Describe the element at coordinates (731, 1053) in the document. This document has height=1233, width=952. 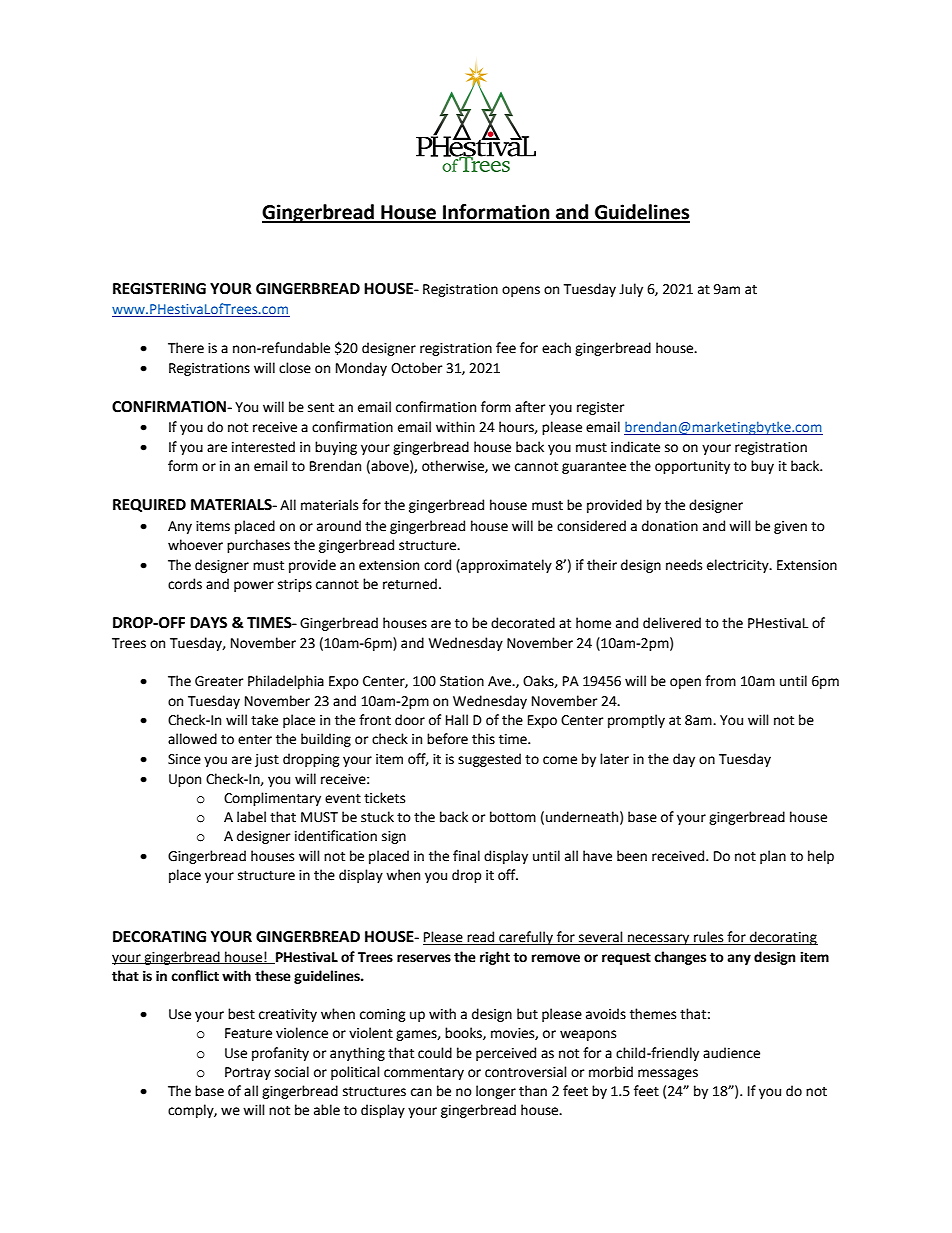
I see `audience` at that location.
